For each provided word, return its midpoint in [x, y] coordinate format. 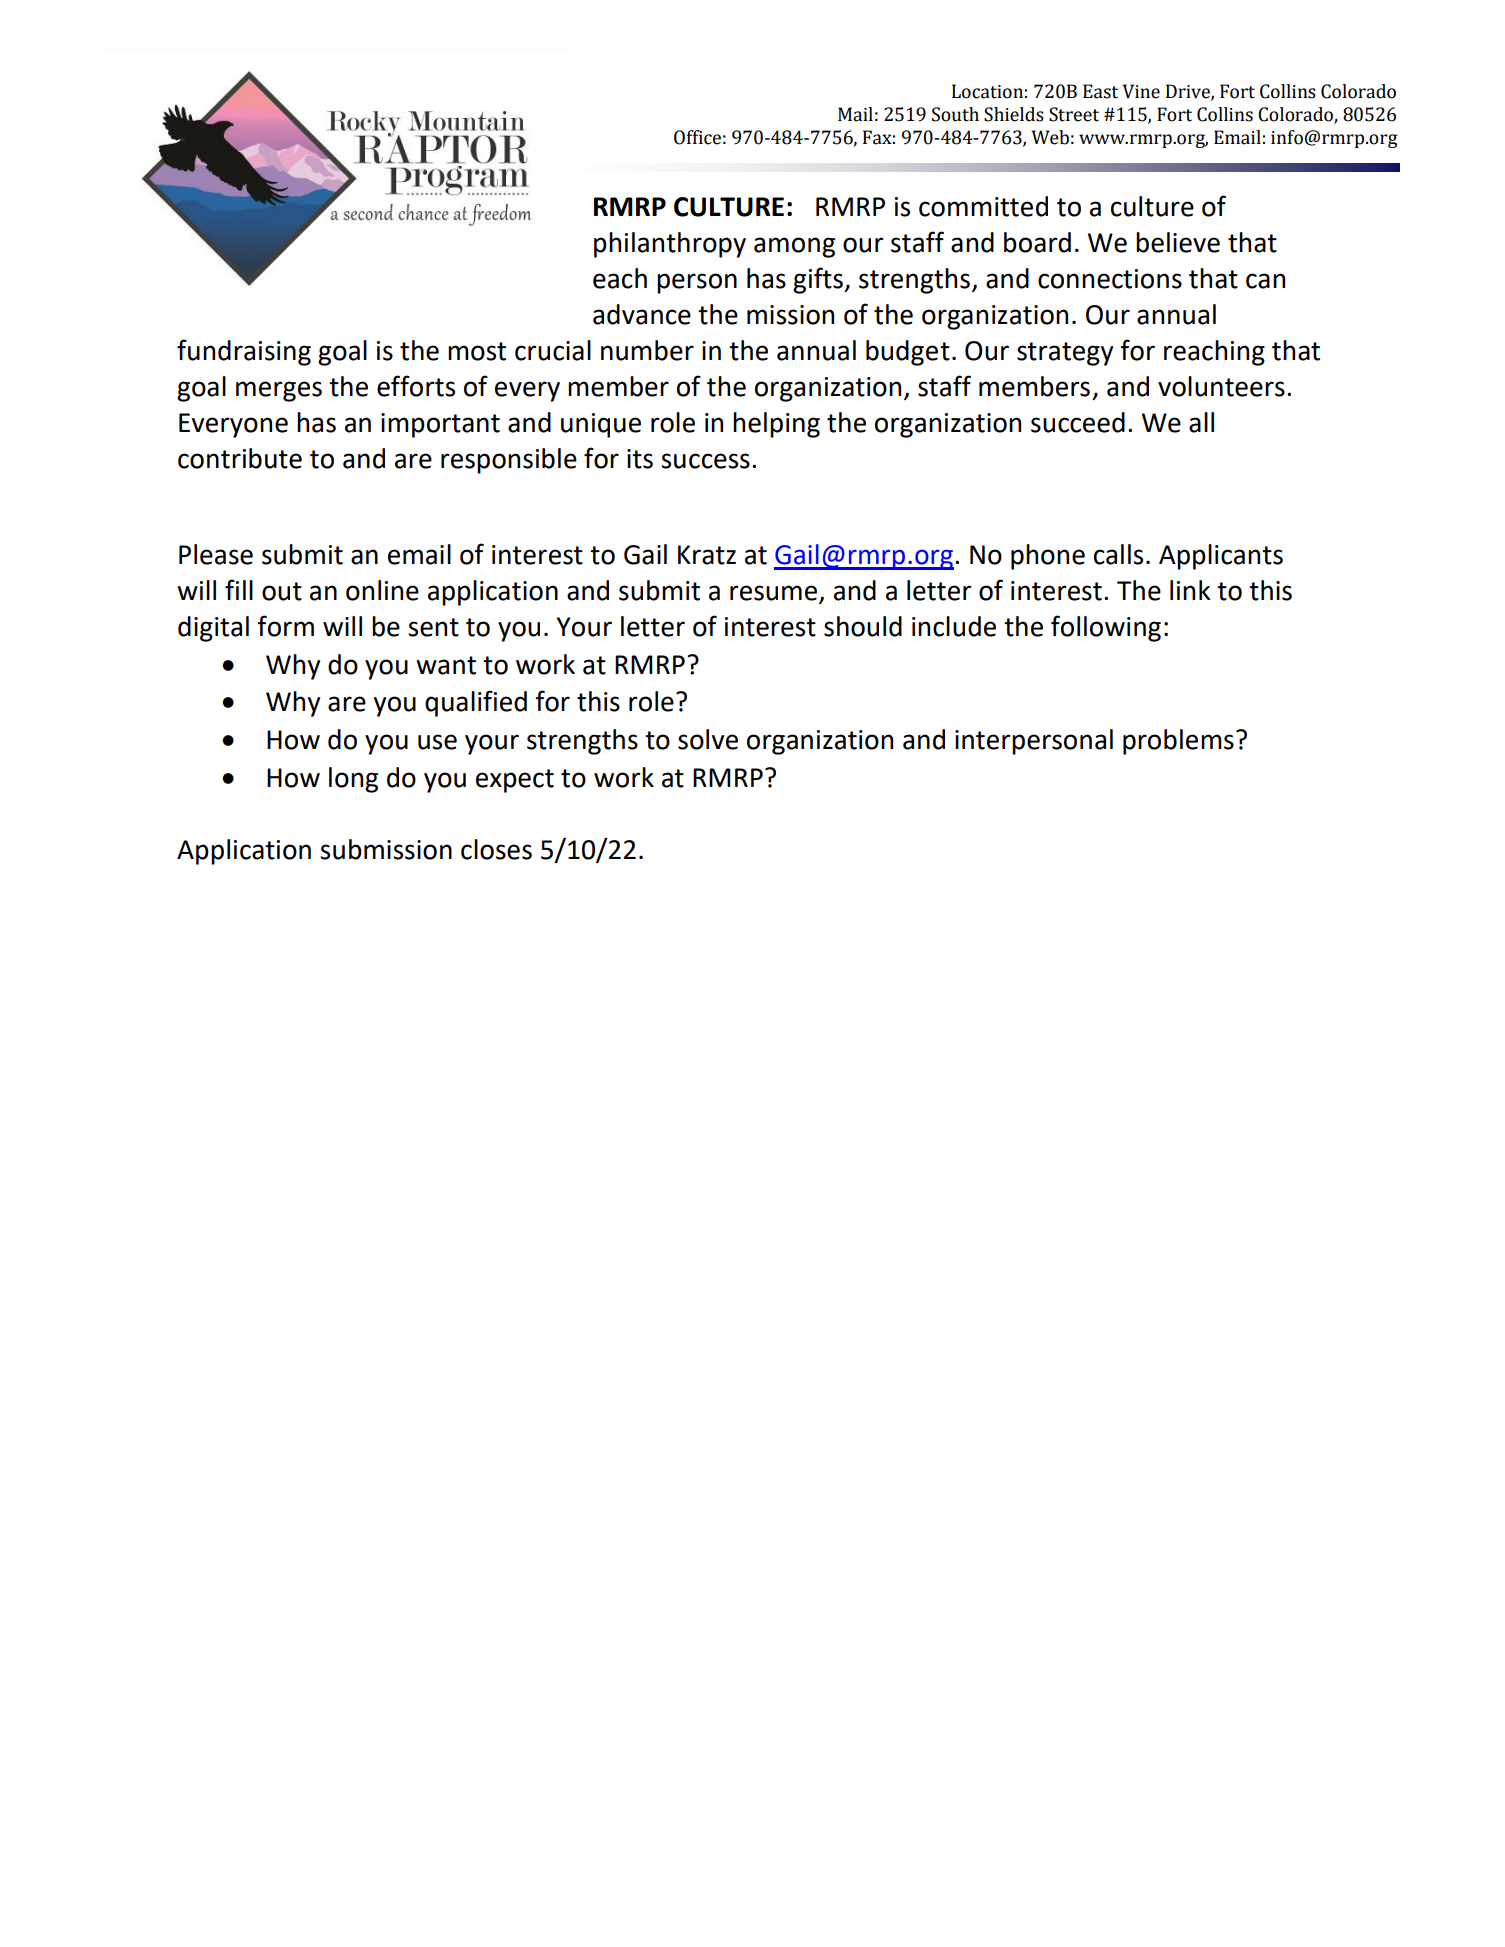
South [955, 114]
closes [496, 849]
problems [1178, 742]
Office [697, 137]
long [353, 780]
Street [1074, 114]
